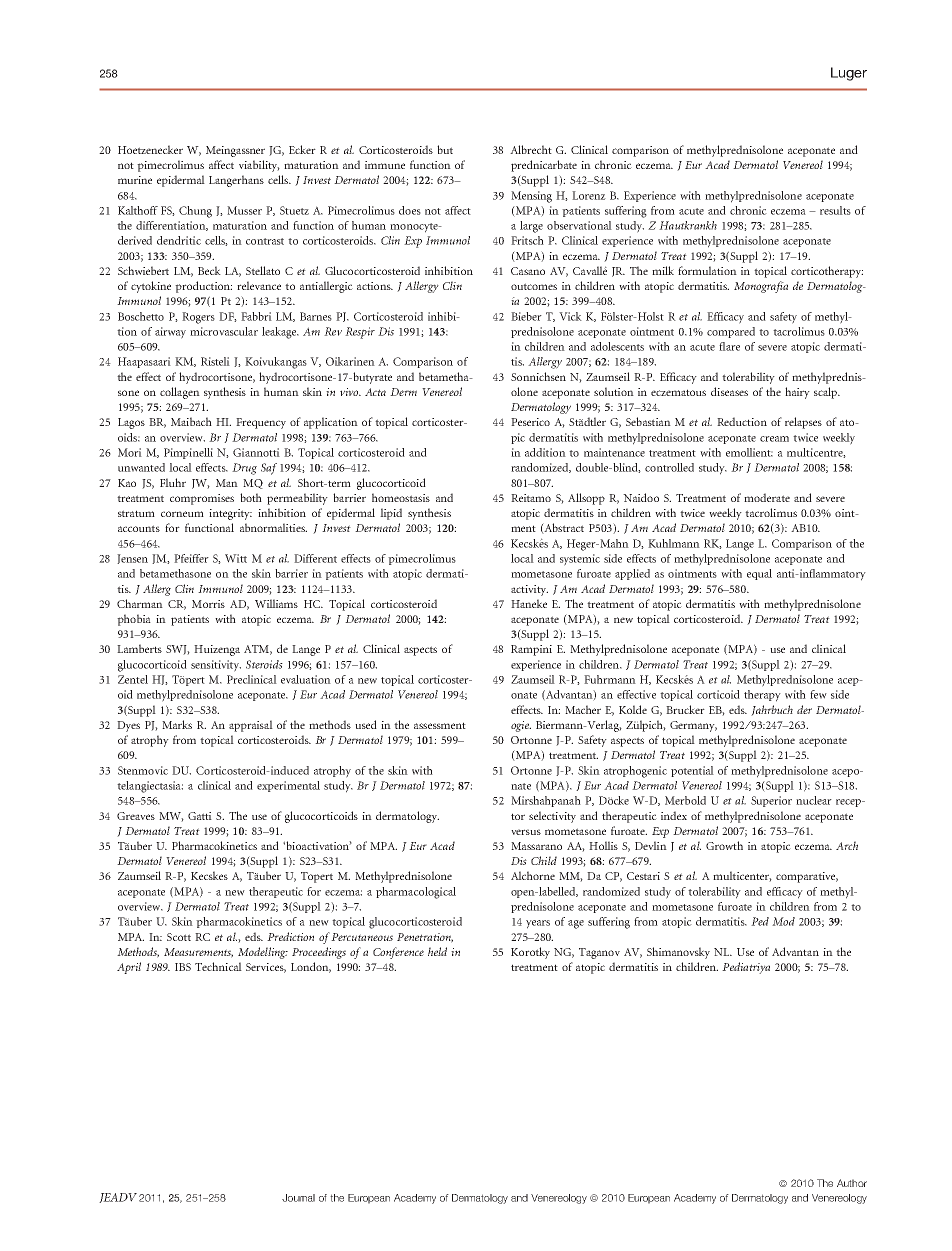 The width and height of the image is (952, 1251). I want to click on Albrecht, so click(531, 149).
